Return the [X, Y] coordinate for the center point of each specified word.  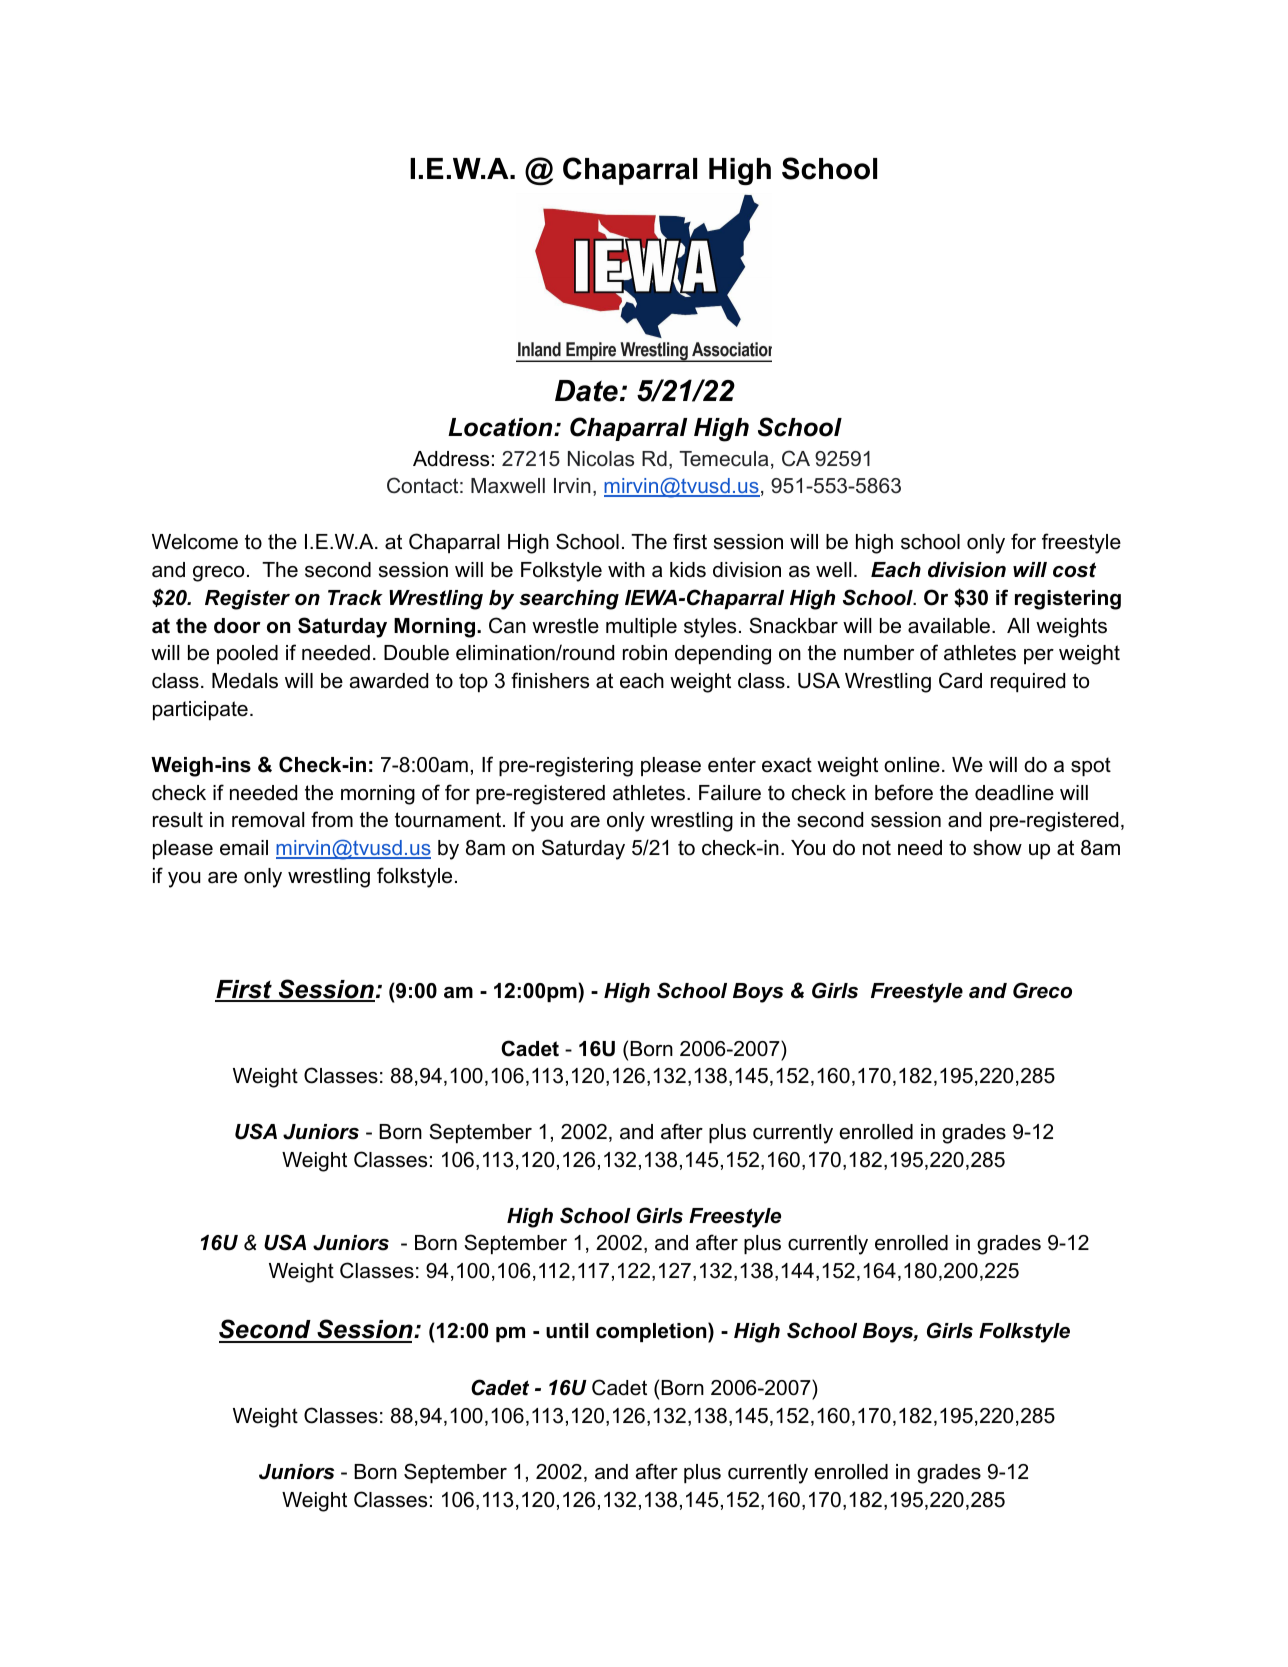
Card [960, 680]
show [997, 848]
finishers [550, 680]
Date [586, 391]
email [244, 848]
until [567, 1331]
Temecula [723, 459]
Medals [245, 681]
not [877, 848]
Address [451, 459]
